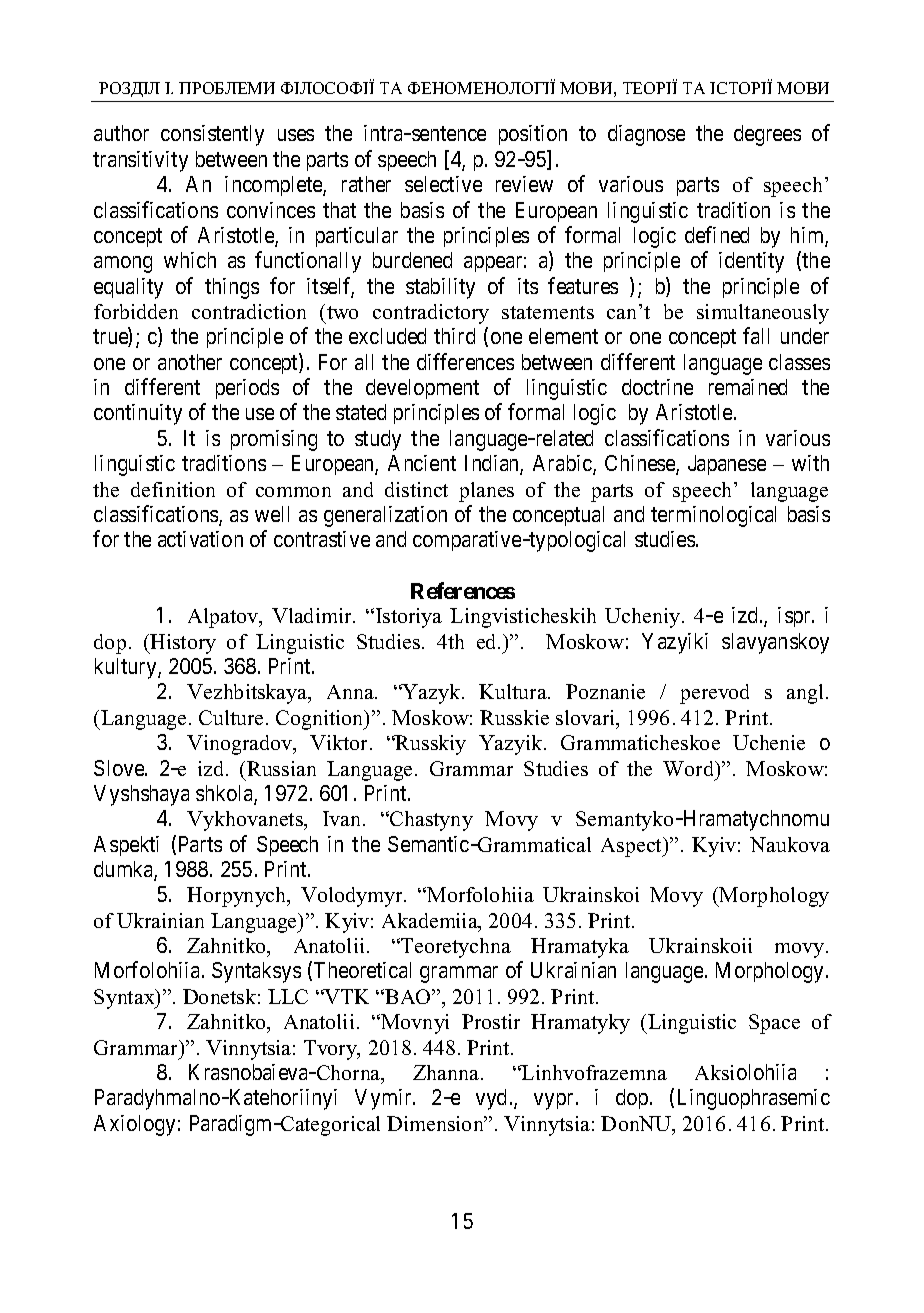 The height and width of the screenshot is (1313, 924). Describe the element at coordinates (767, 135) in the screenshot. I see `degrees` at that location.
